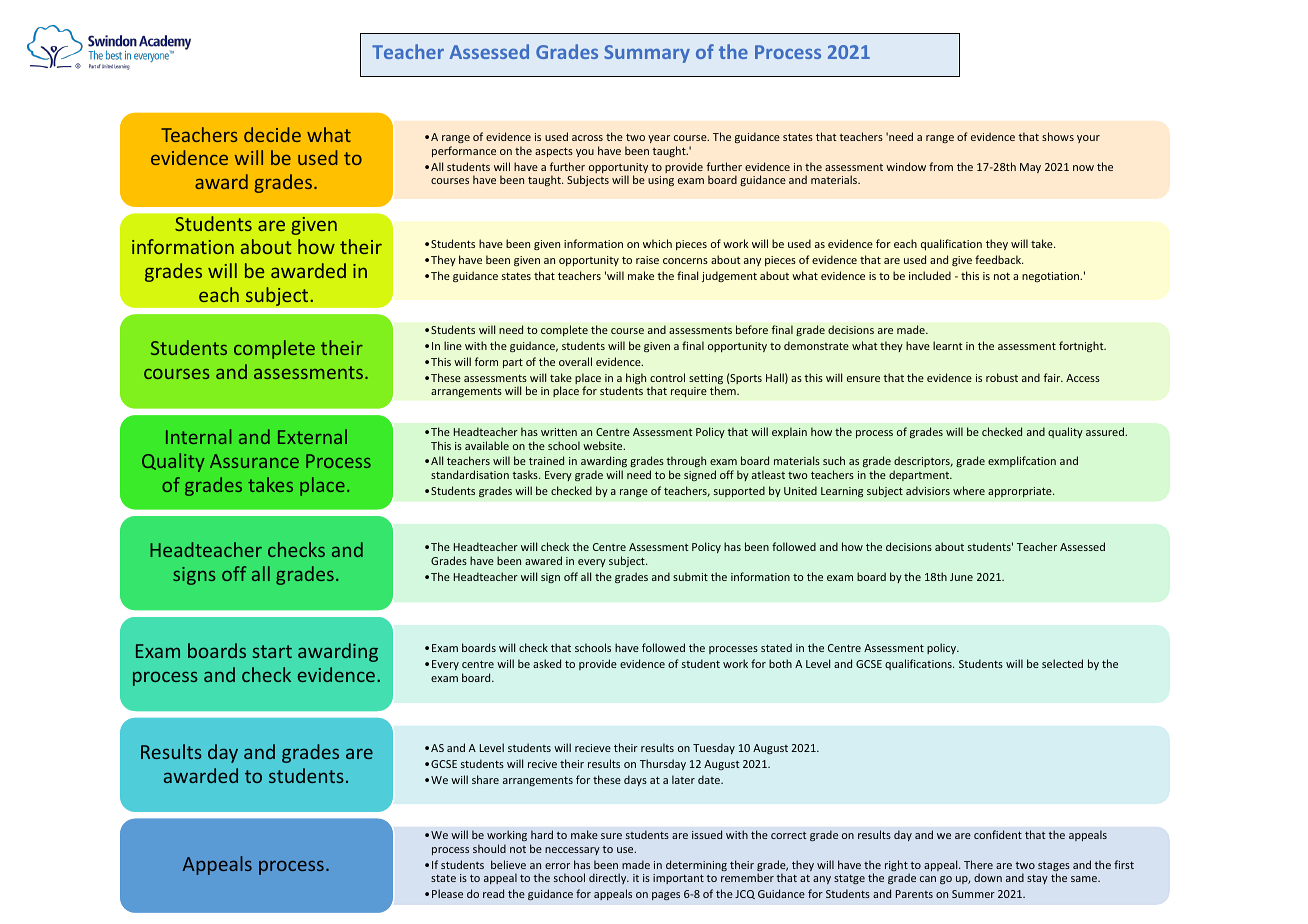 The width and height of the screenshot is (1308, 924). Describe the element at coordinates (272, 134) in the screenshot. I see `decide` at that location.
